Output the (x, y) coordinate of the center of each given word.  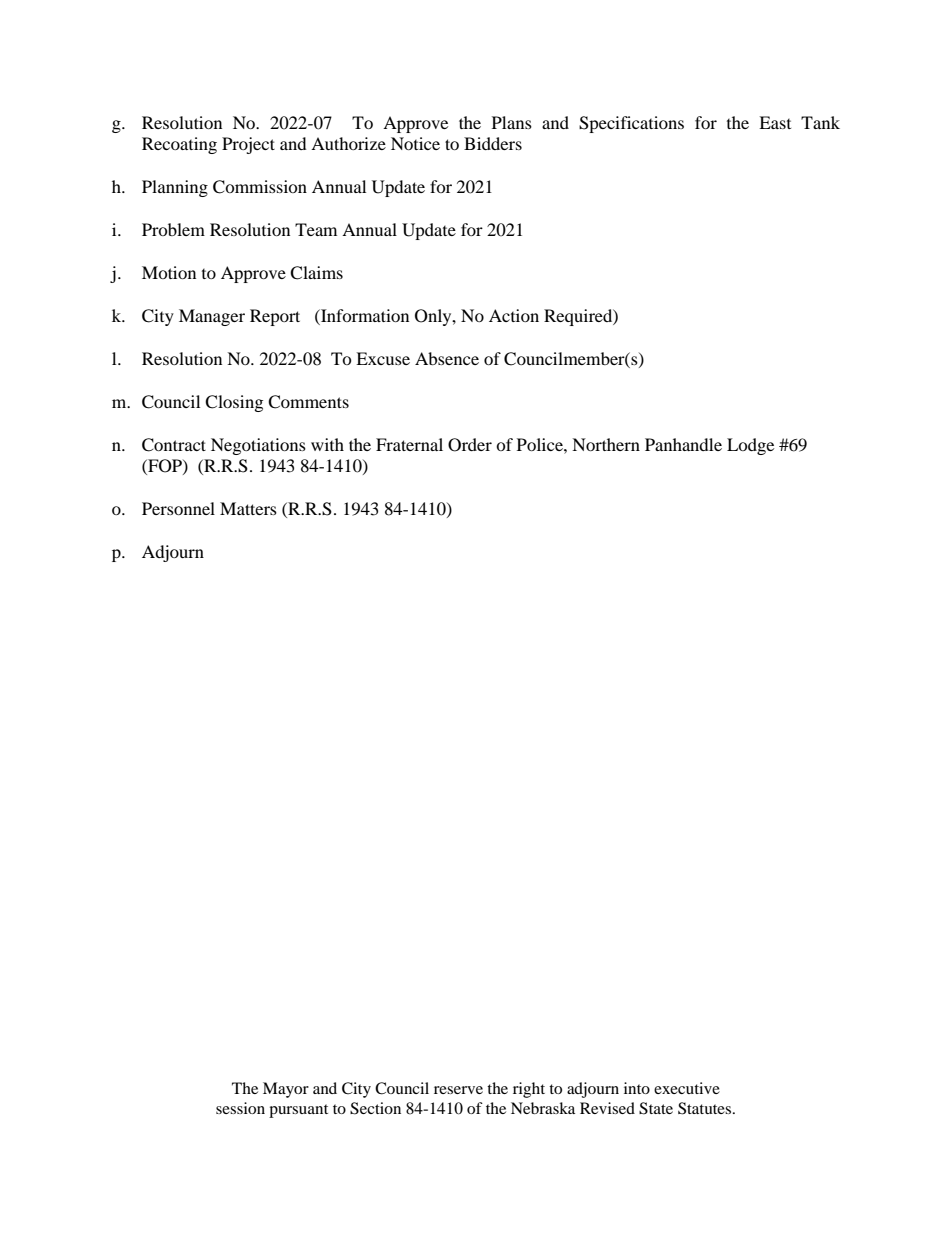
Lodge (750, 446)
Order (470, 445)
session (240, 1108)
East (775, 122)
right (529, 1090)
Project (248, 145)
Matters (248, 508)
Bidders (493, 143)
